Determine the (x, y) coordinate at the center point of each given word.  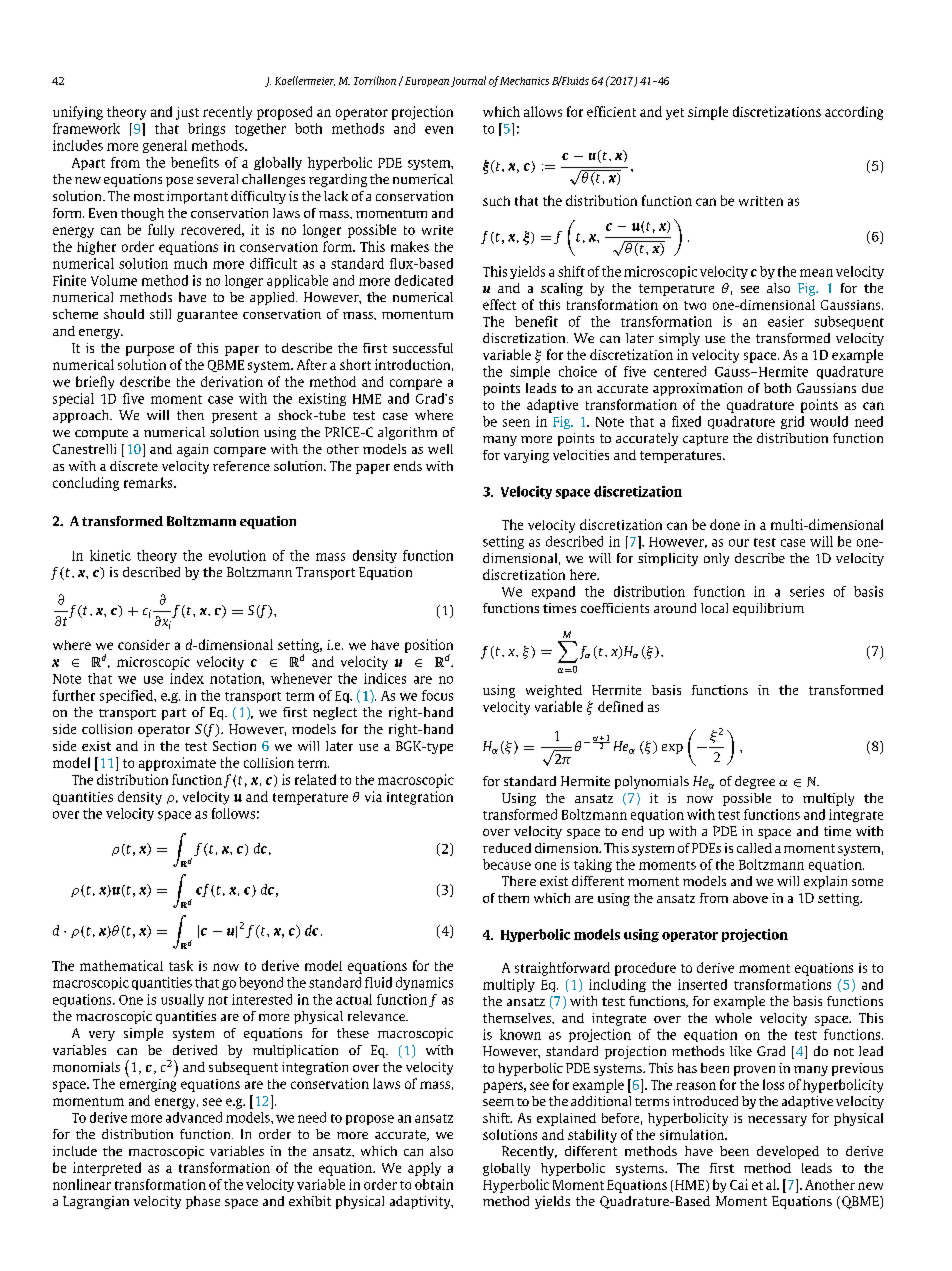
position (429, 647)
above (750, 898)
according (854, 113)
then (190, 415)
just (187, 113)
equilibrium (768, 609)
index (187, 678)
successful (423, 348)
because (507, 864)
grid (792, 422)
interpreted (107, 1169)
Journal (468, 81)
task (181, 965)
